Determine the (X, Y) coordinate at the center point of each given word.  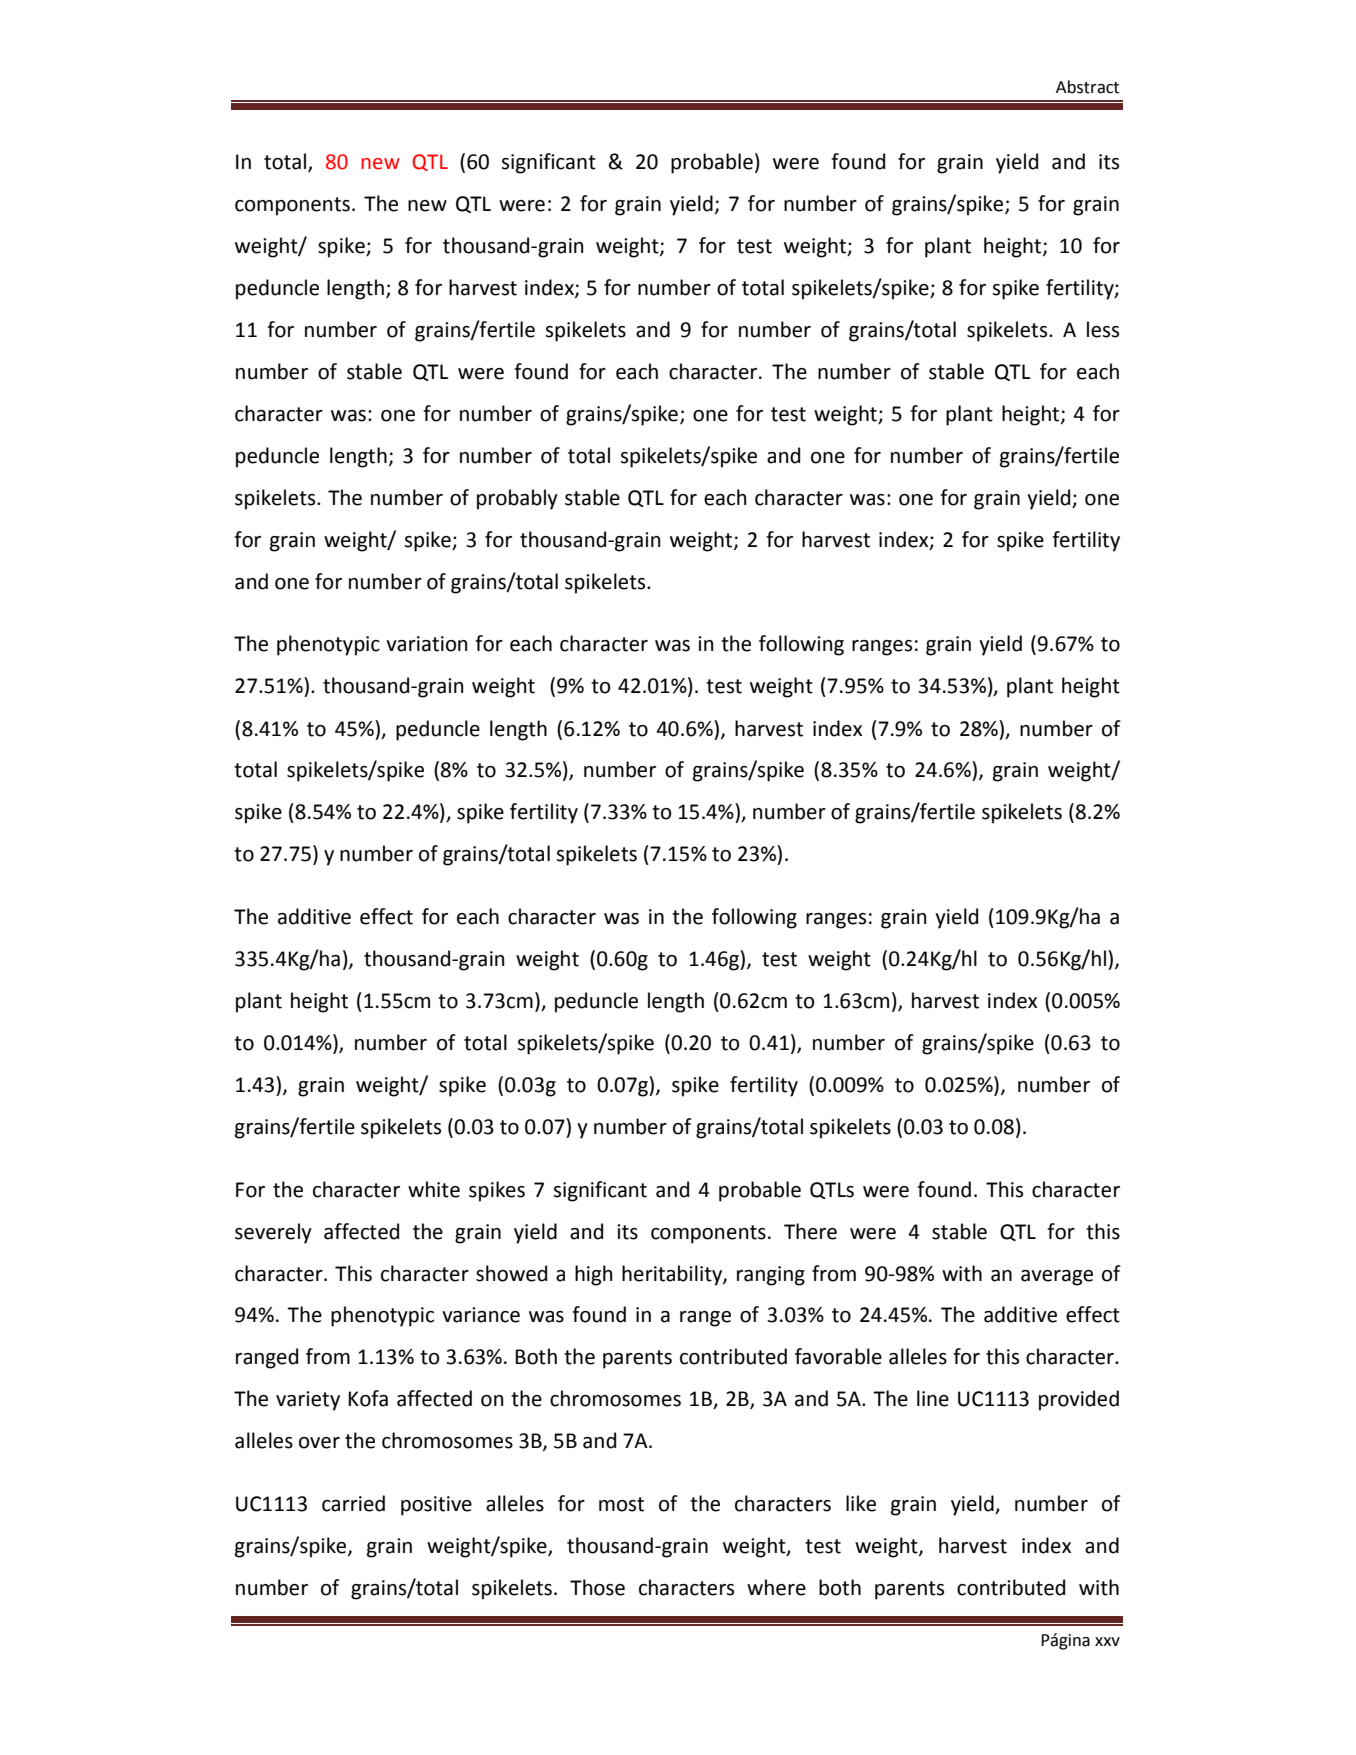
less (1103, 329)
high (593, 1275)
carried (353, 1503)
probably (517, 499)
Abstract (1087, 87)
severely (273, 1233)
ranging (771, 1276)
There (810, 1231)
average (1057, 1278)
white (434, 1189)
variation (426, 644)
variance (481, 1315)
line (933, 1398)
